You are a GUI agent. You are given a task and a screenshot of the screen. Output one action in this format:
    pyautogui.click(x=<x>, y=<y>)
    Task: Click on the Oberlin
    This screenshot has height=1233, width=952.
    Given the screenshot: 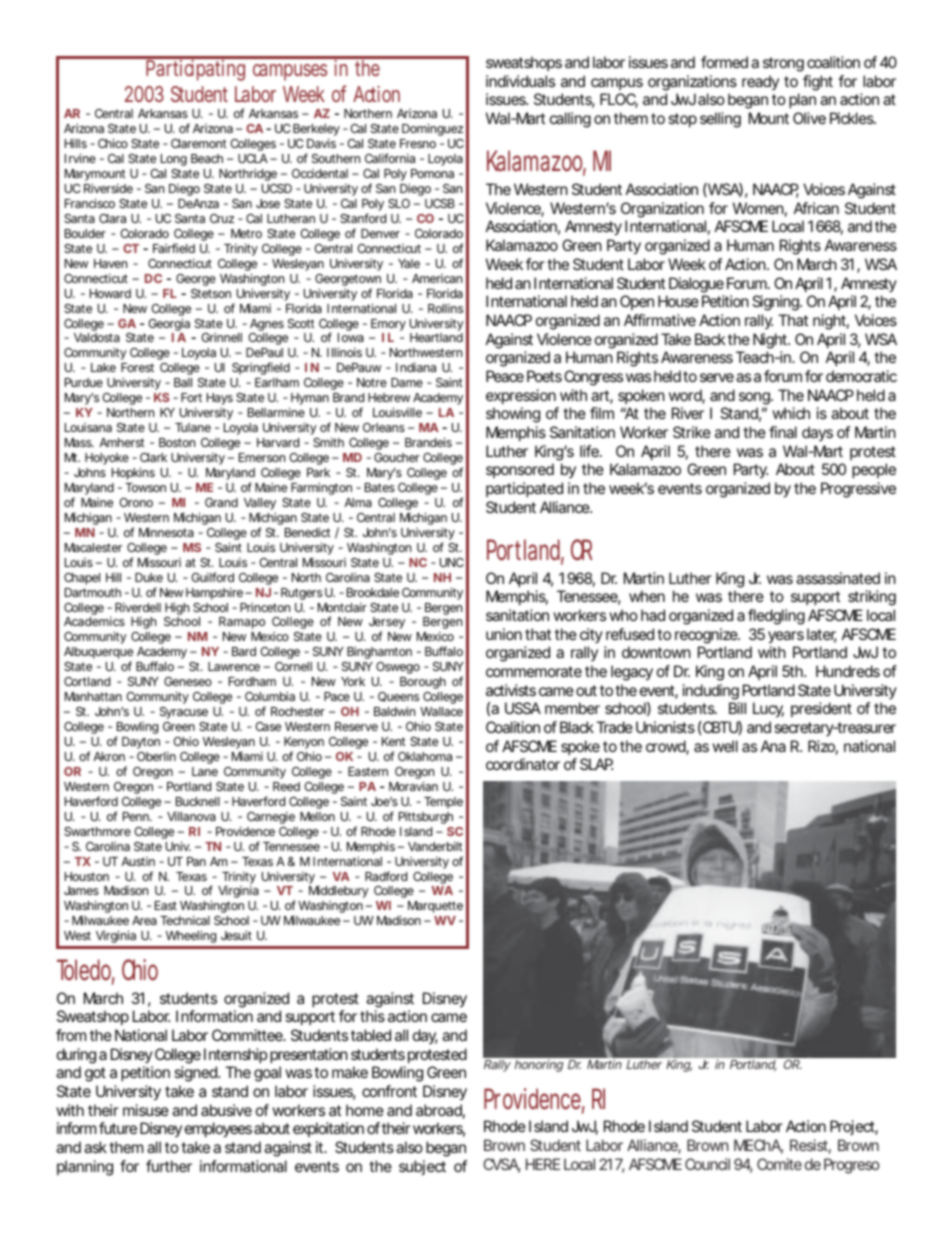 What is the action you would take?
    pyautogui.click(x=156, y=756)
